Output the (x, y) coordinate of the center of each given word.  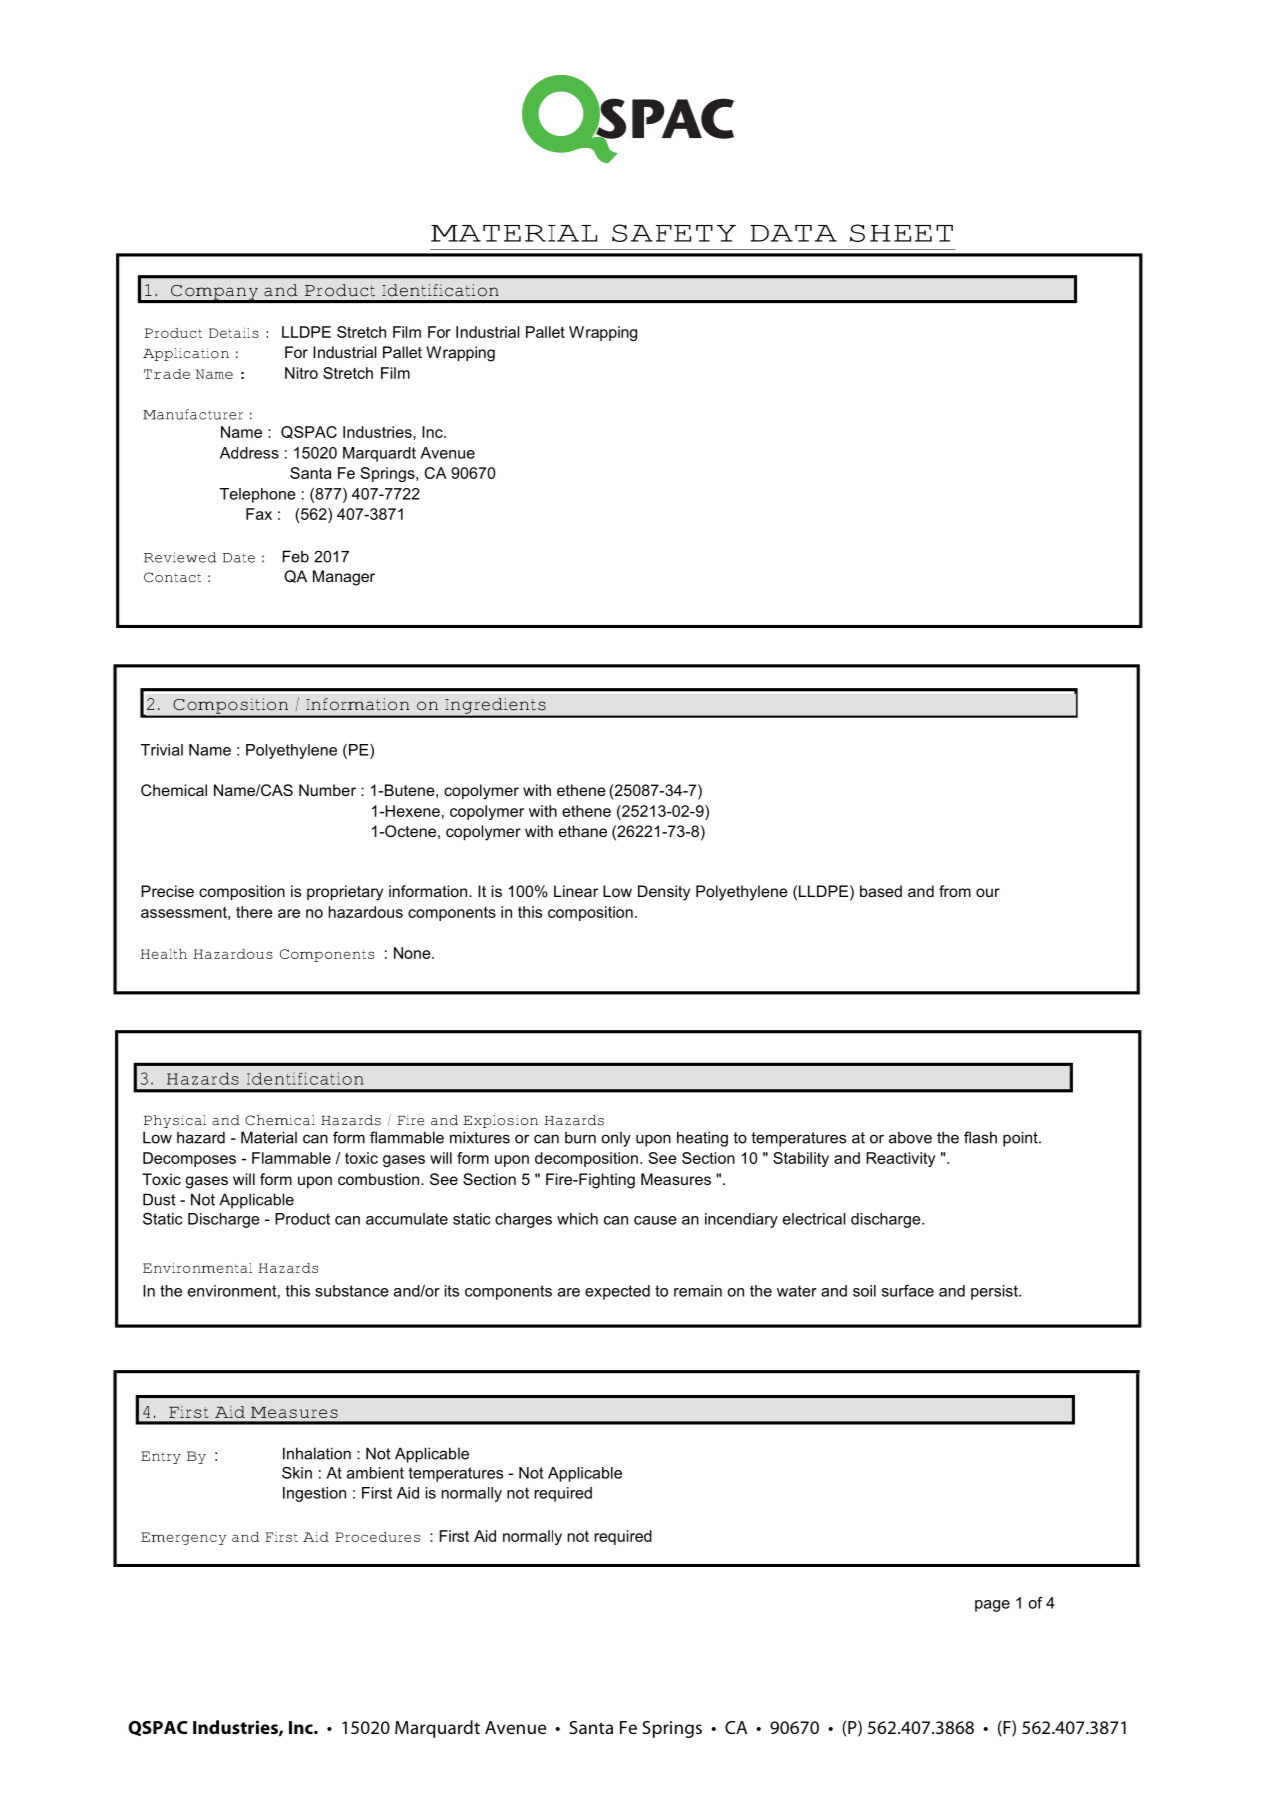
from (955, 891)
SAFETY (674, 233)
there (254, 912)
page (992, 1606)
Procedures (377, 1537)
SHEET (901, 233)
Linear (576, 891)
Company (214, 293)
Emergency (183, 1538)
